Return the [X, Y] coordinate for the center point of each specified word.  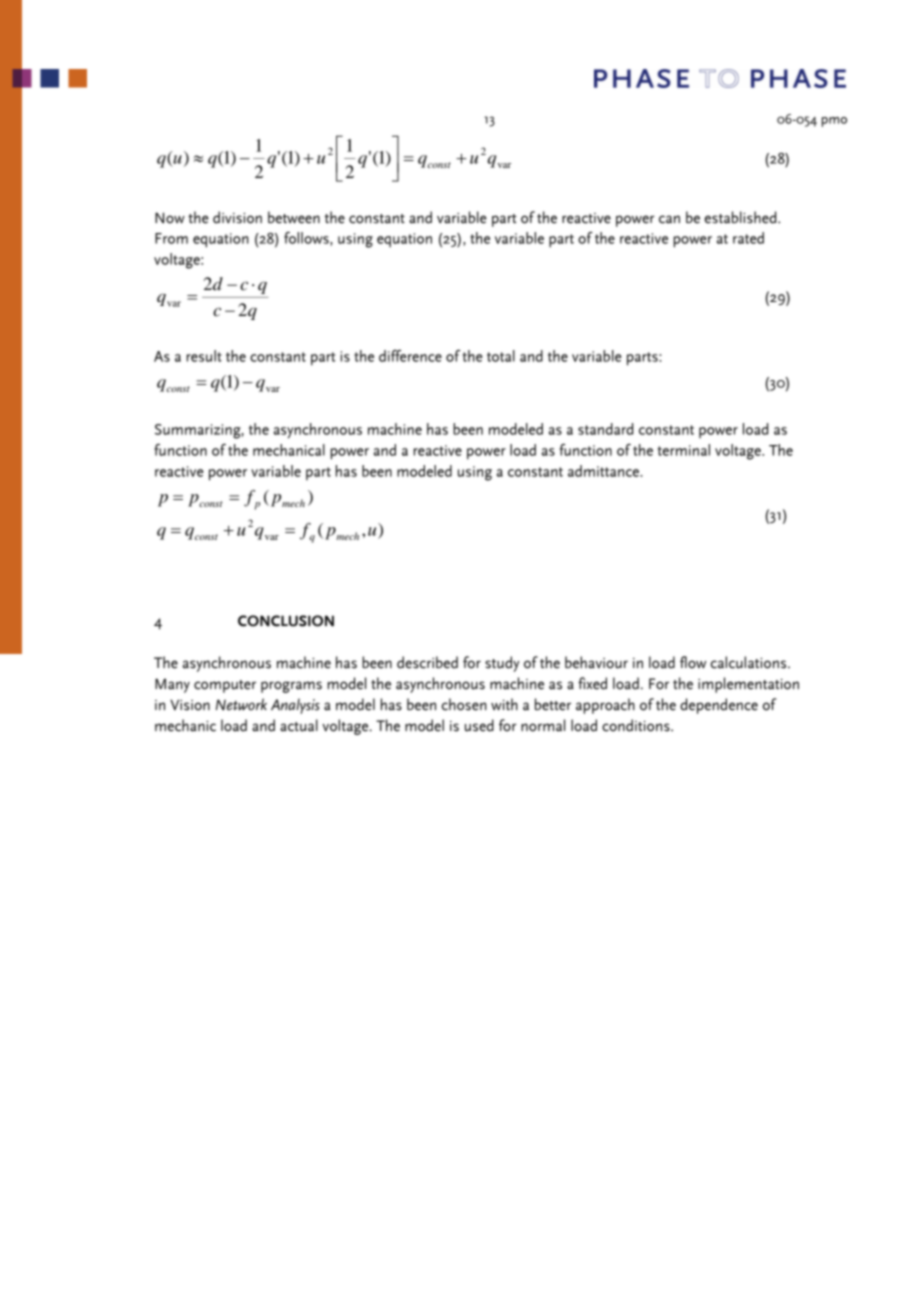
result [204, 356]
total [501, 356]
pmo [834, 122]
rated [748, 238]
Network [241, 704]
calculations [750, 662]
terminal [683, 450]
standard [605, 429]
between [294, 217]
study [502, 664]
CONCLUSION [286, 621]
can [669, 219]
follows [307, 239]
